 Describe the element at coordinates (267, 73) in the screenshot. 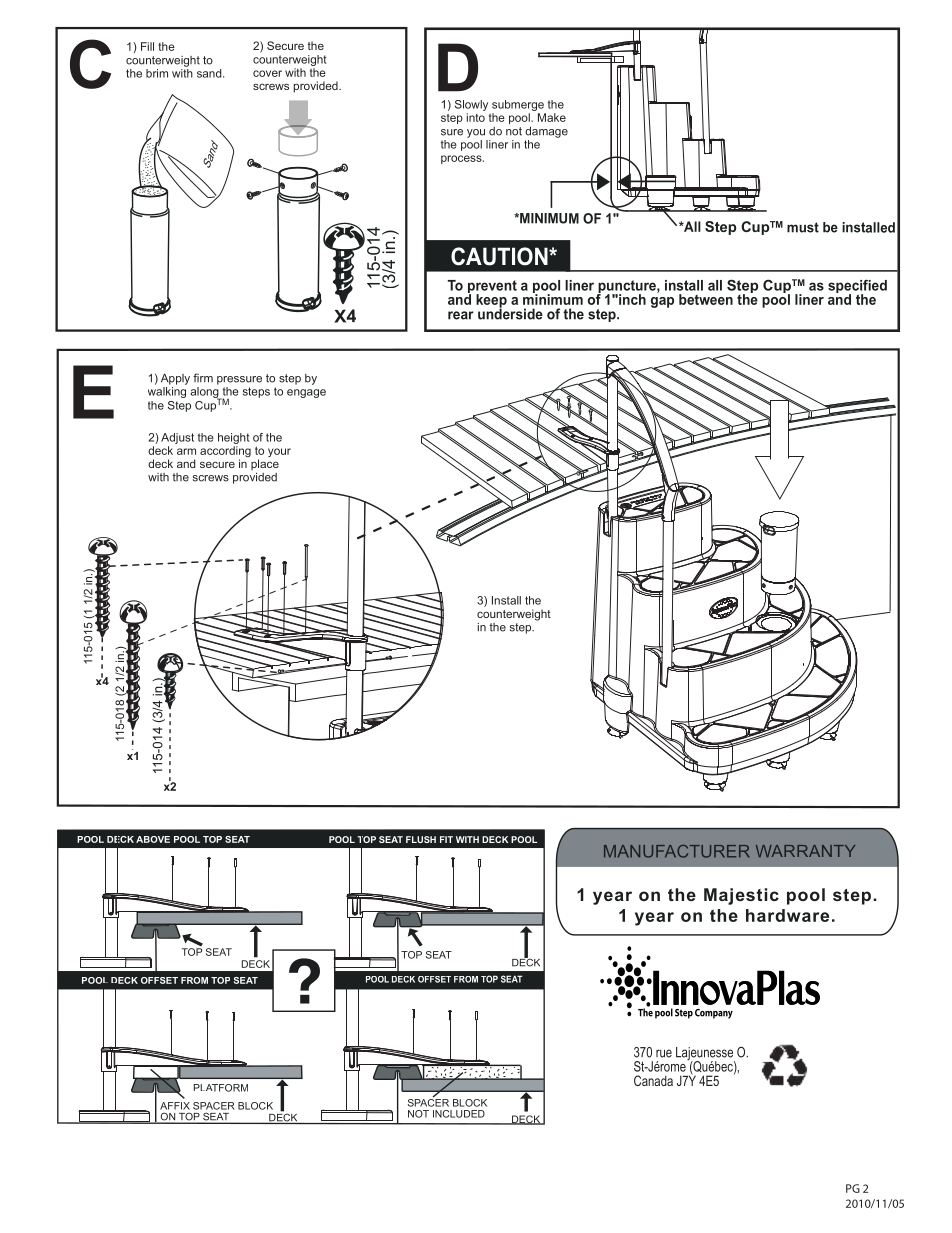

I see `cover` at that location.
